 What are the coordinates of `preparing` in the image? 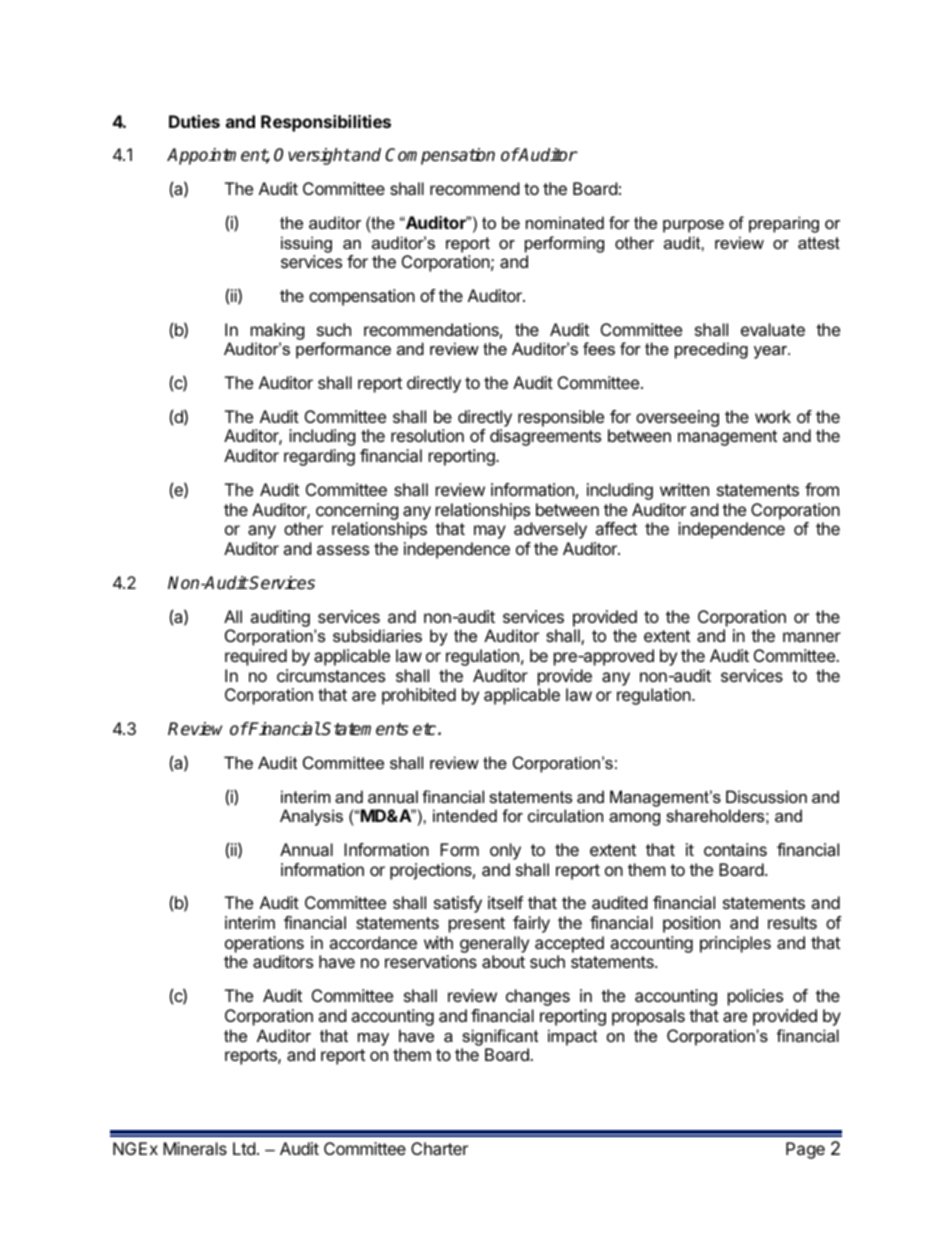 It's located at (784, 224).
